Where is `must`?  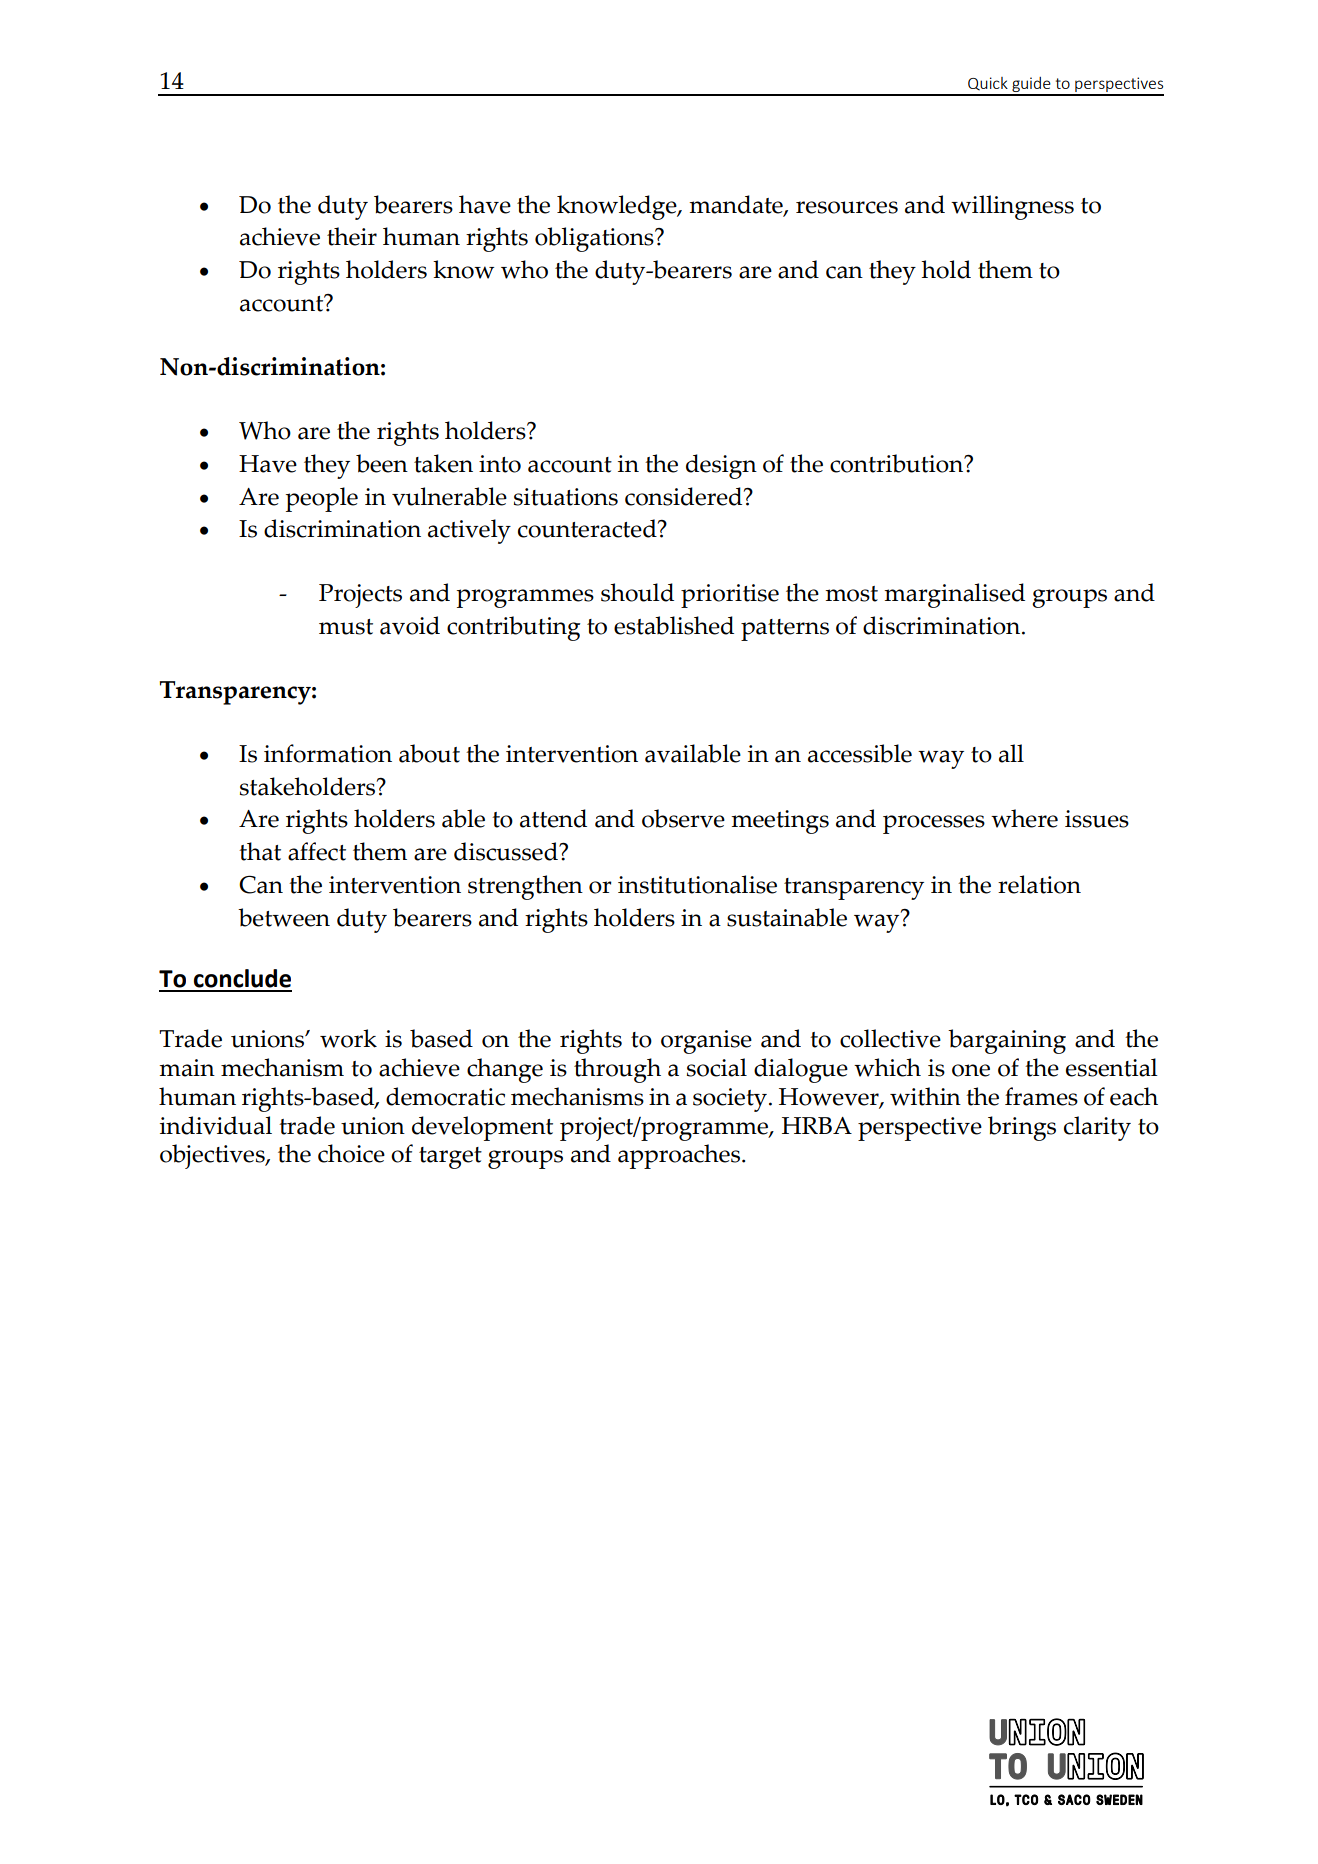
must is located at coordinates (346, 627).
